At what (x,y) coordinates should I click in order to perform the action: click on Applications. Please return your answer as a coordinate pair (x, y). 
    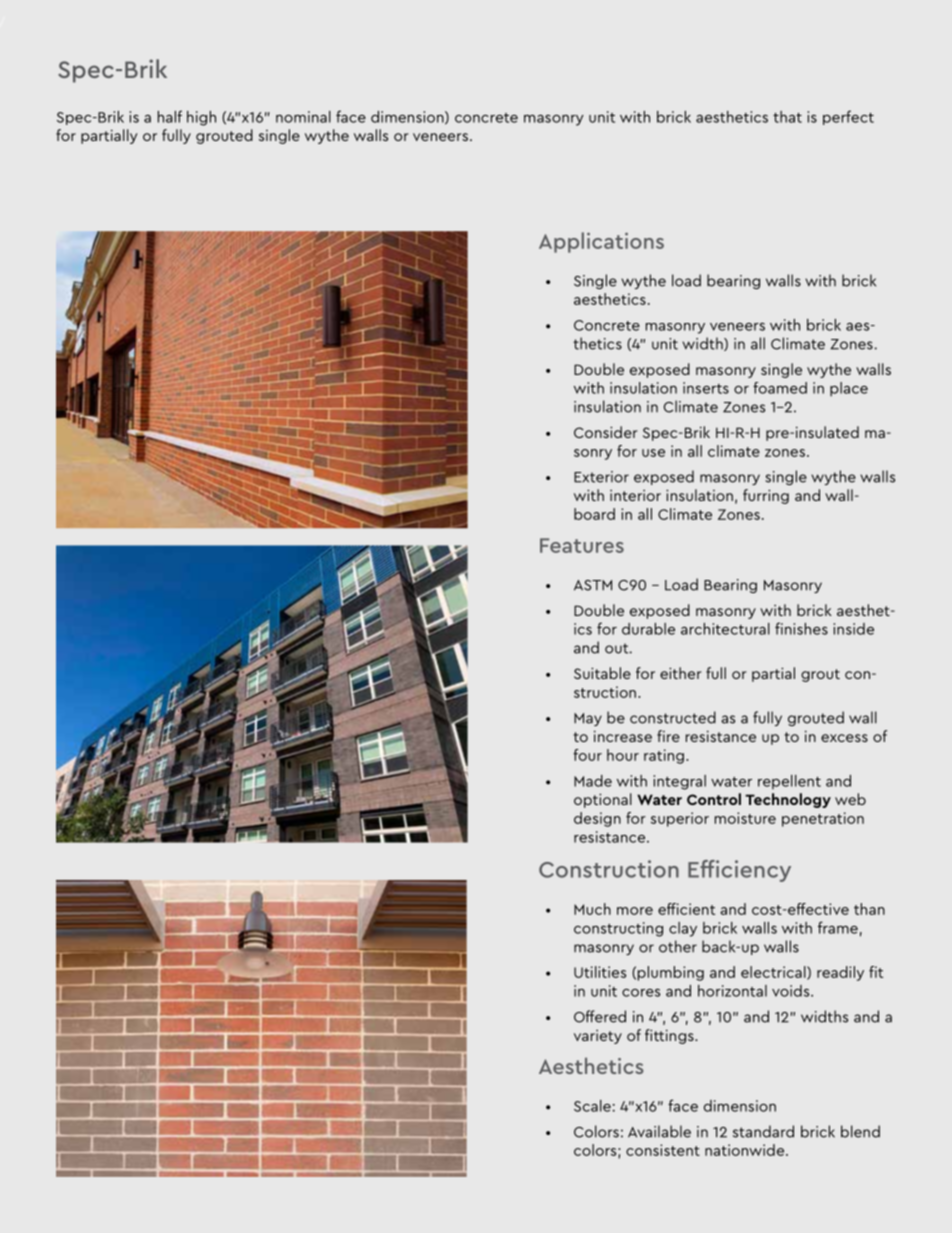
    Looking at the image, I should click on (601, 242).
